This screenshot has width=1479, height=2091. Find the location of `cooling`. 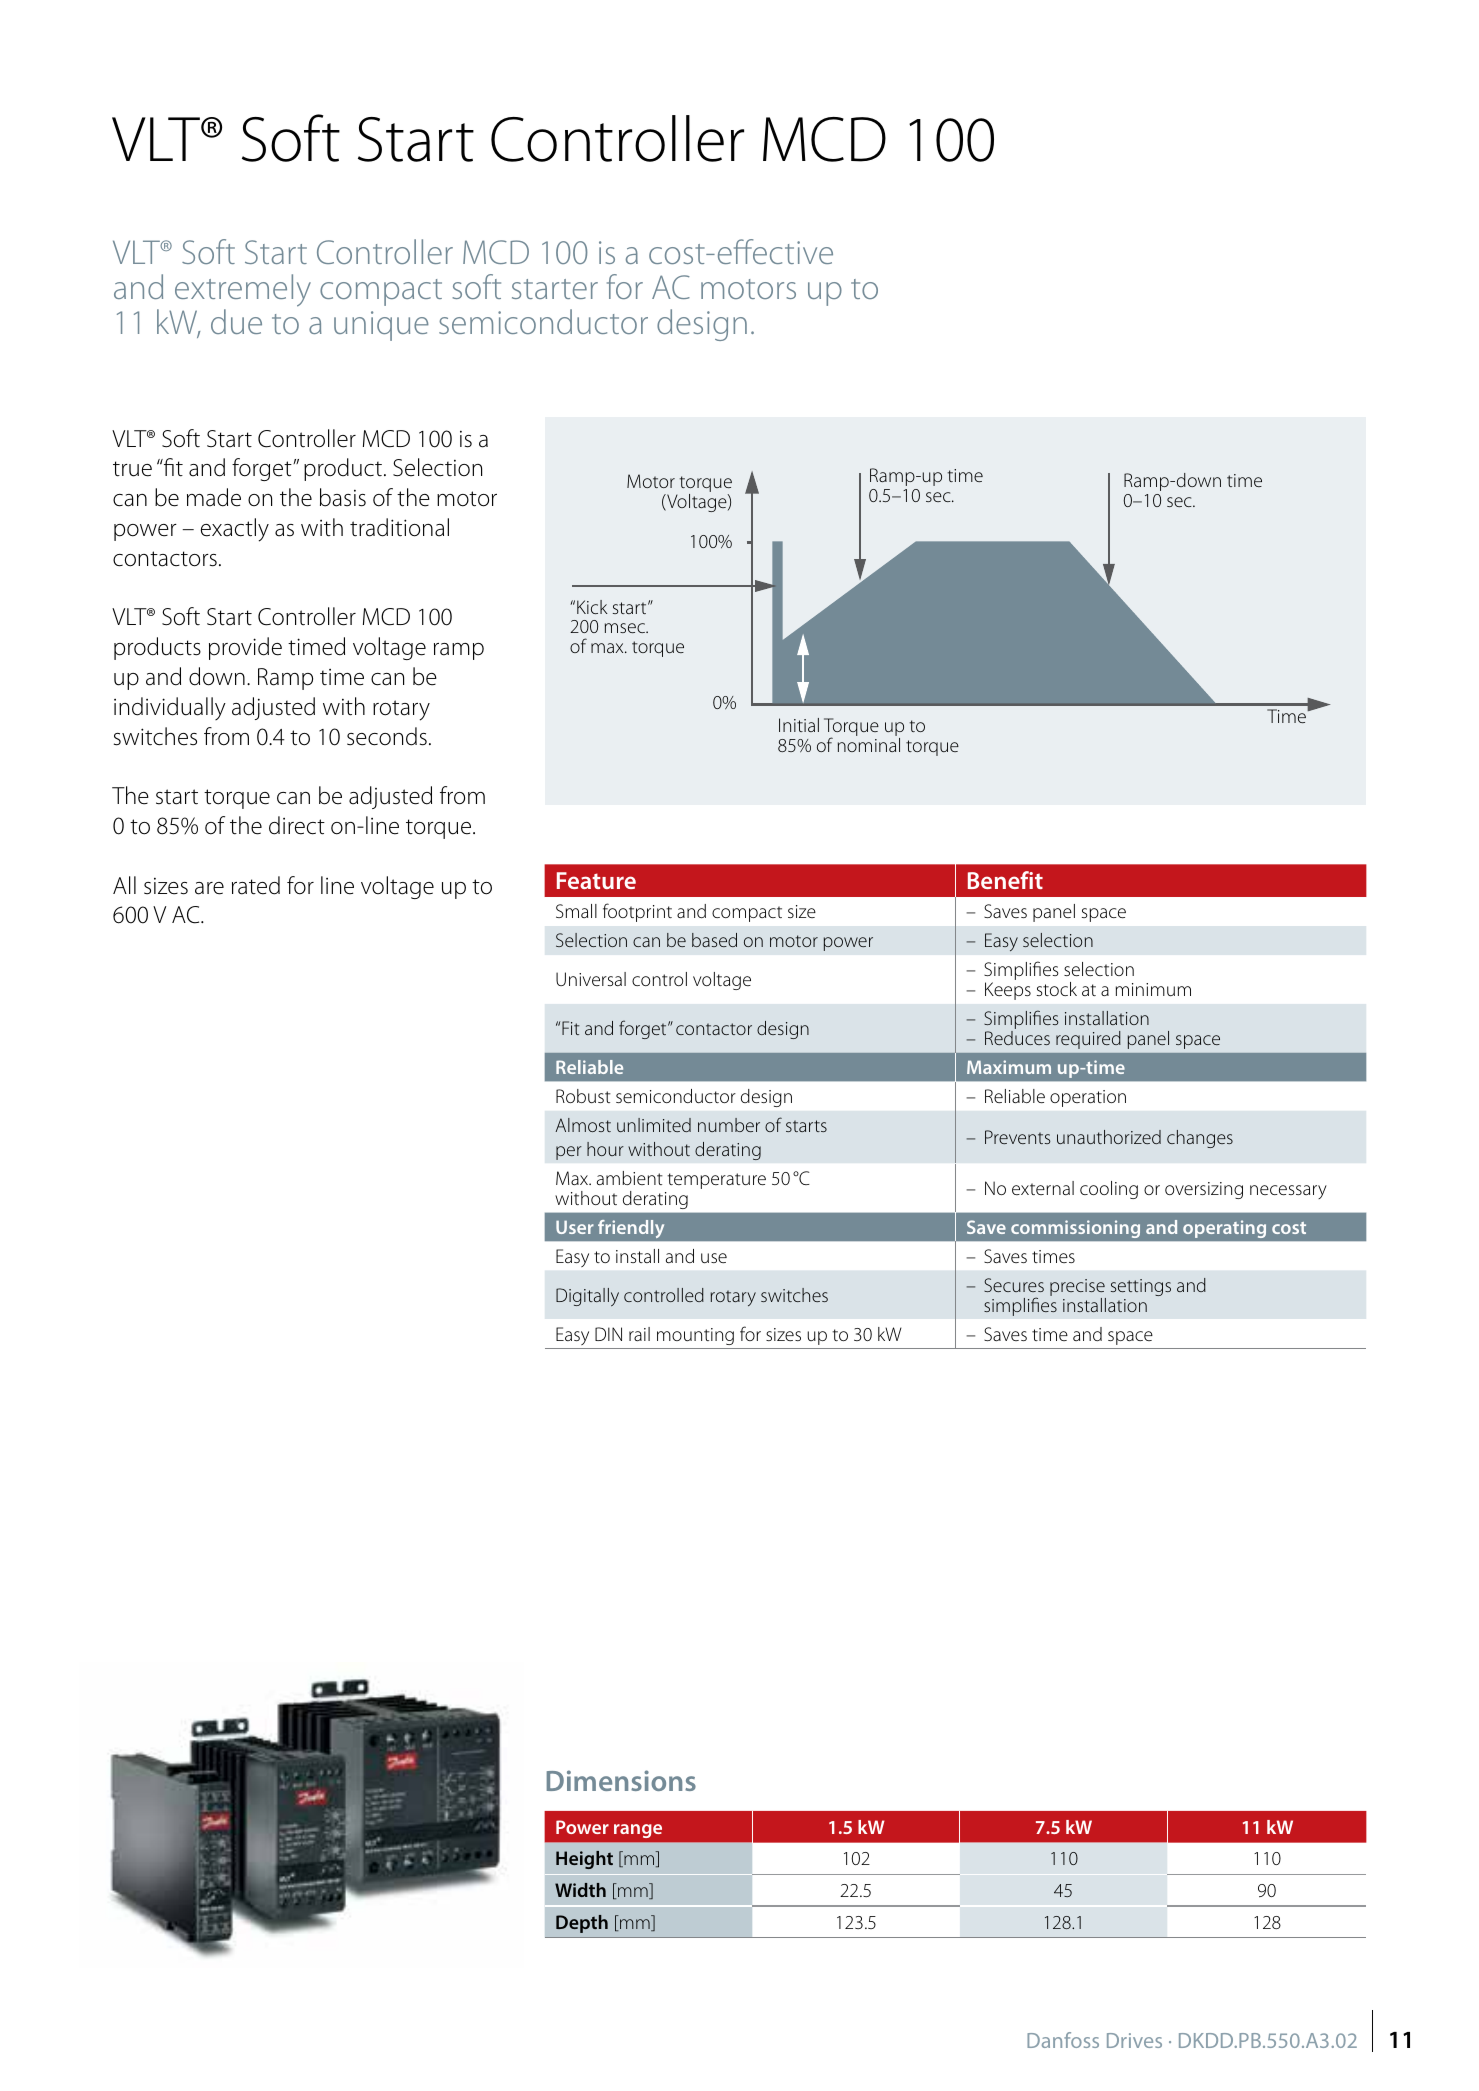

cooling is located at coordinates (1109, 1190).
